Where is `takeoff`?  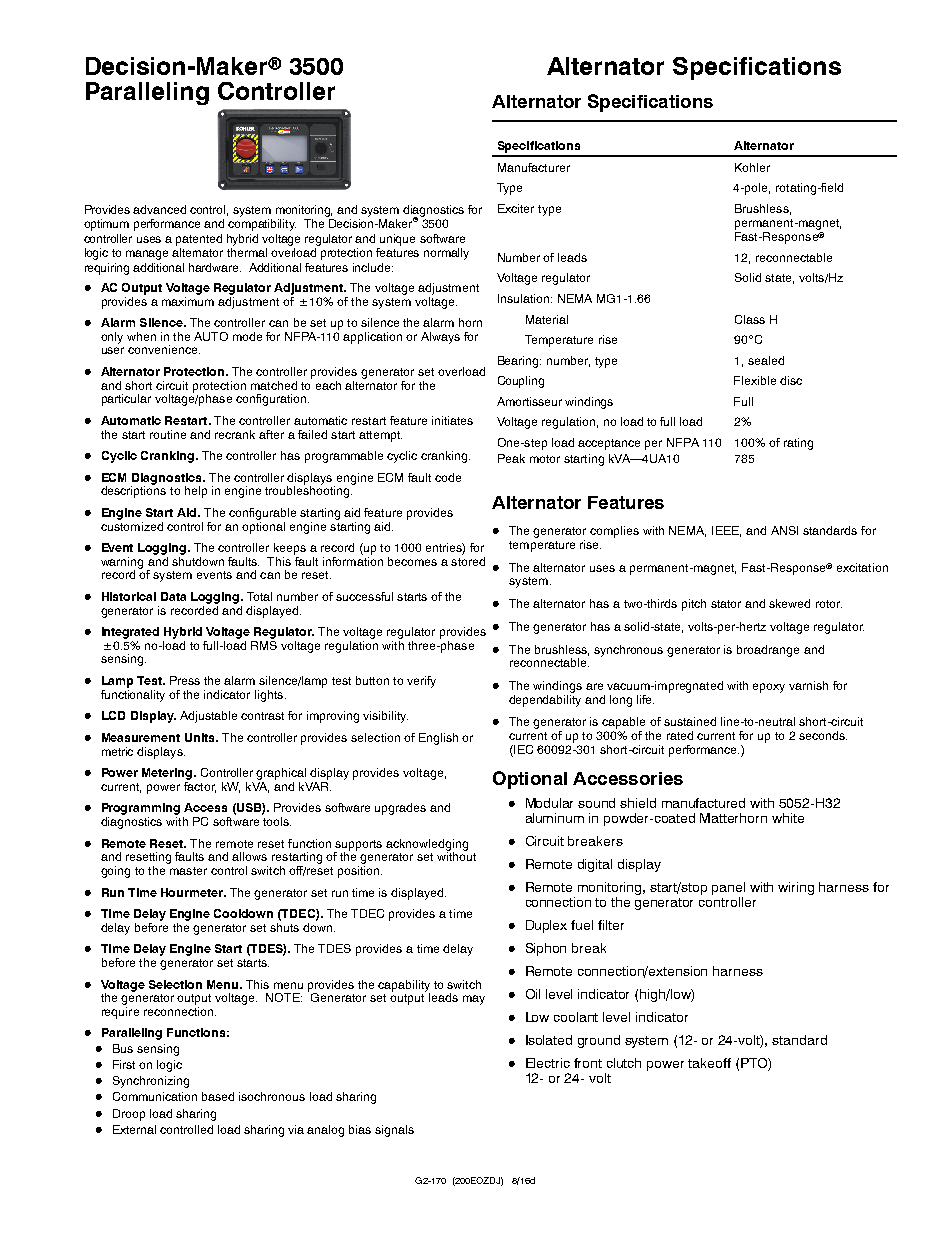
takeoff is located at coordinates (709, 1063).
